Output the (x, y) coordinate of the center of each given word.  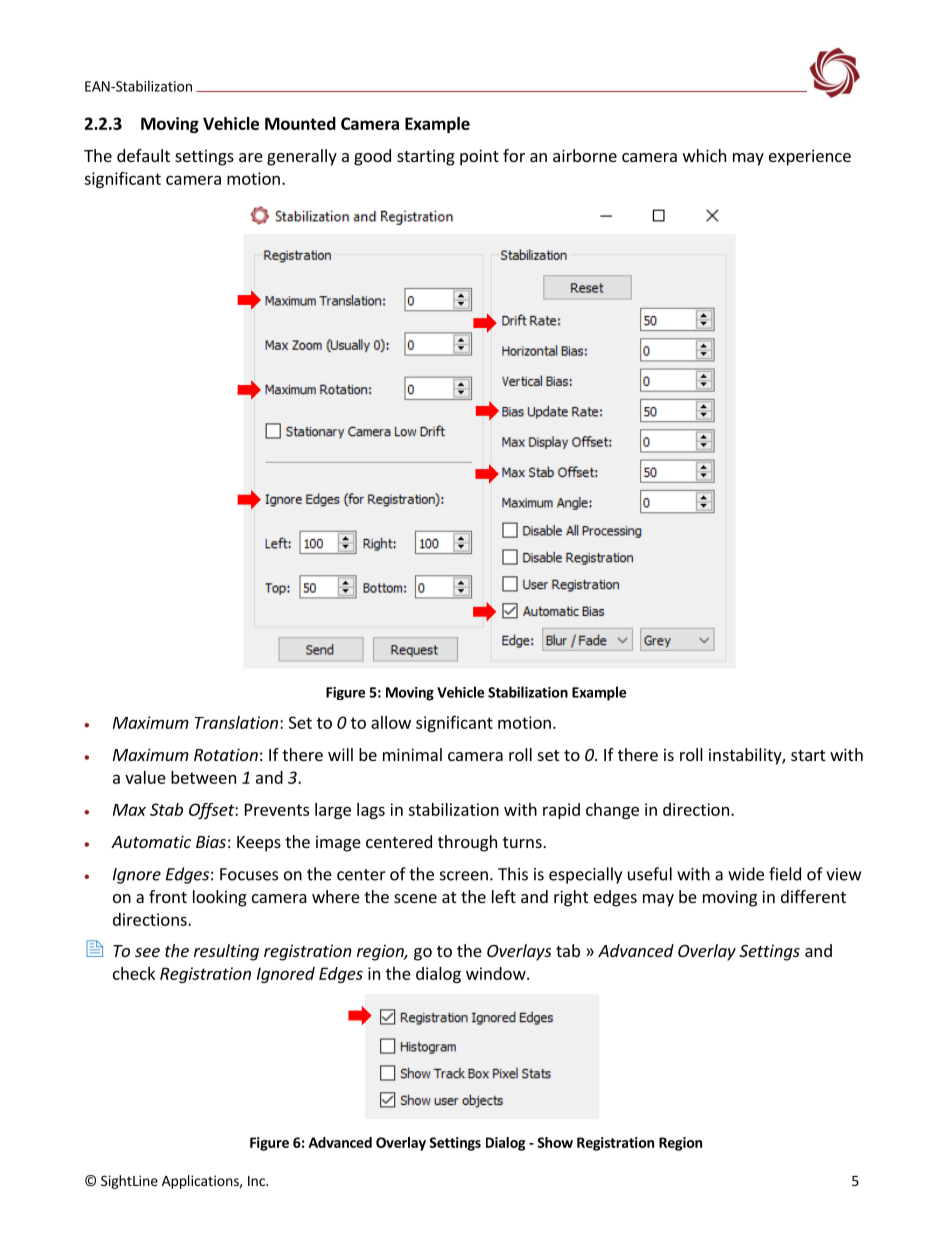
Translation (236, 722)
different (813, 896)
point (479, 157)
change (612, 811)
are (251, 157)
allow (391, 722)
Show (555, 1142)
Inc (257, 1181)
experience (810, 157)
